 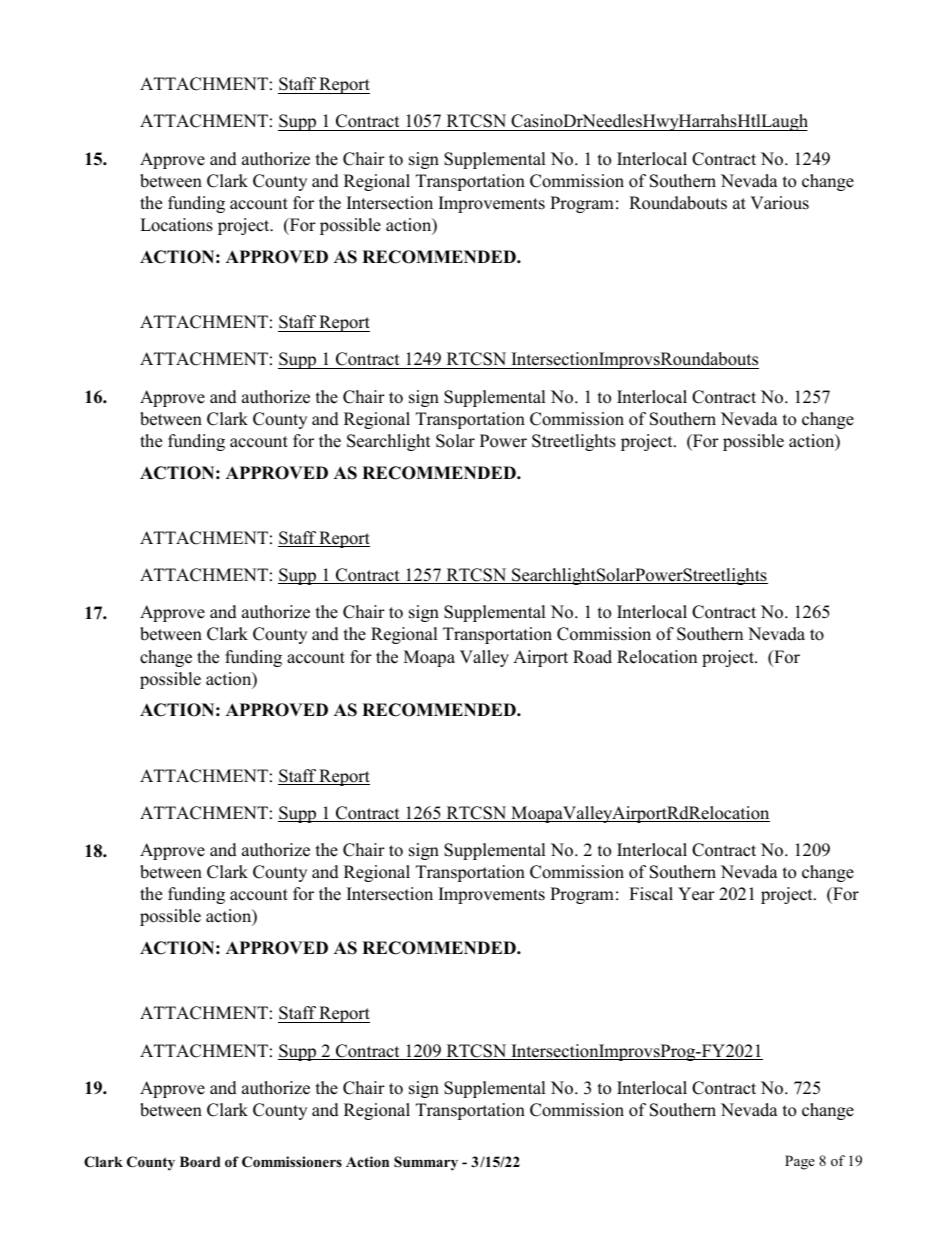 I want to click on Fiscal, so click(x=651, y=894).
